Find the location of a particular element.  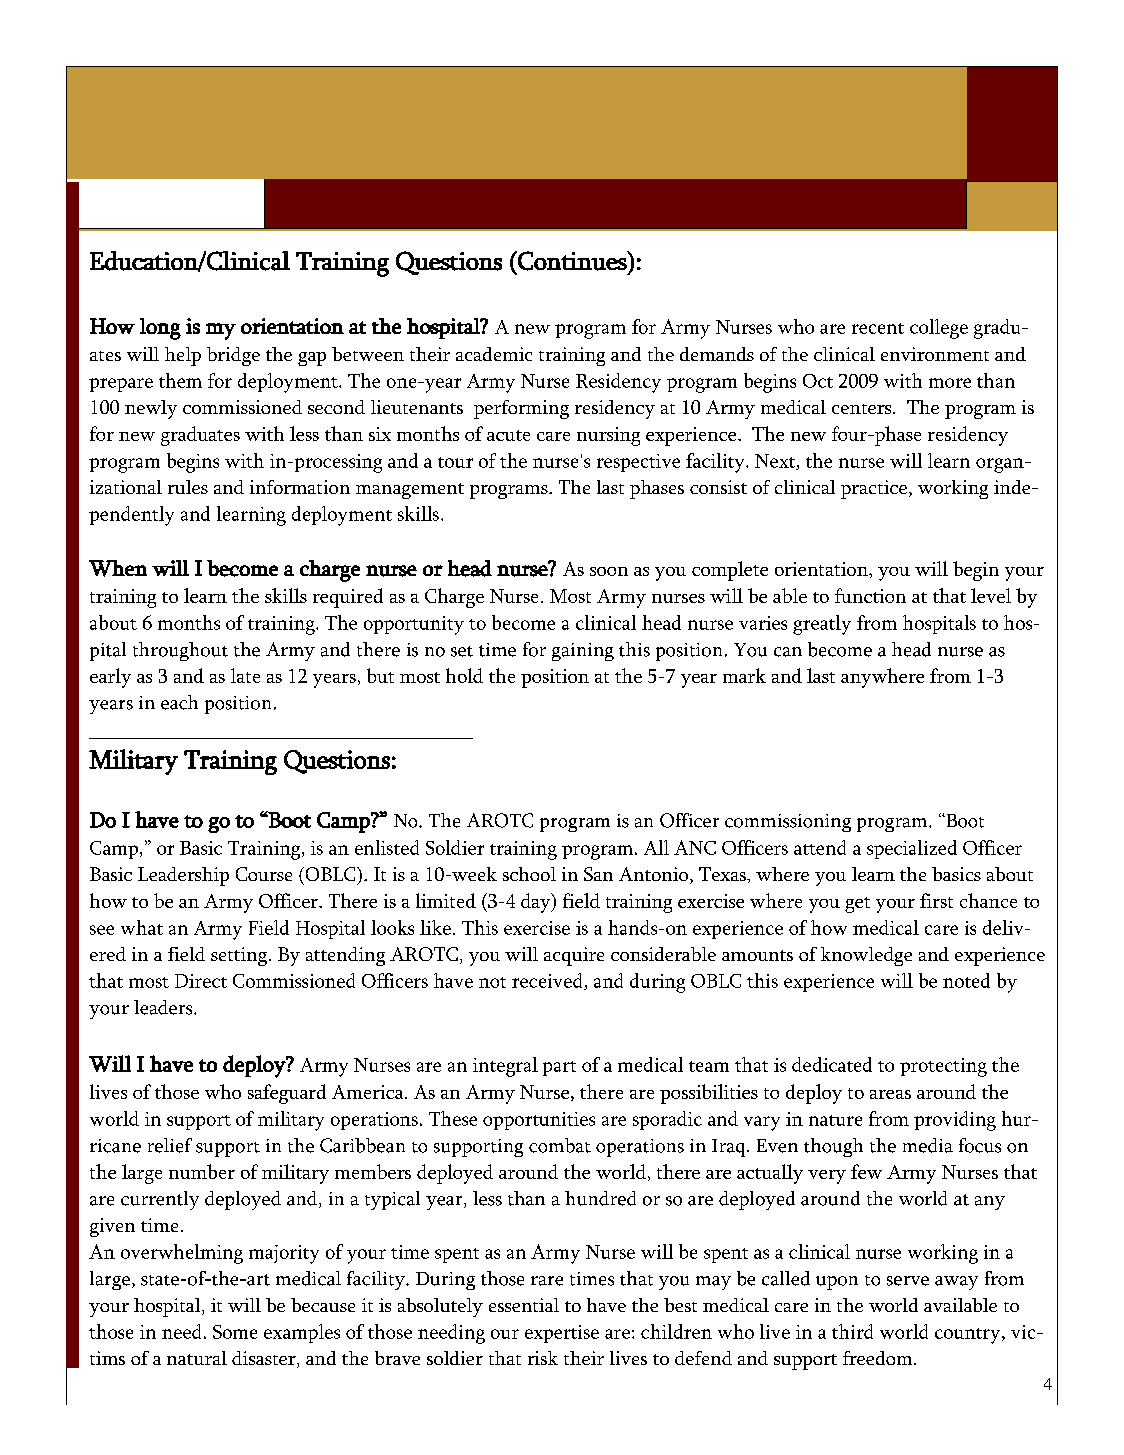

Course is located at coordinates (264, 874).
